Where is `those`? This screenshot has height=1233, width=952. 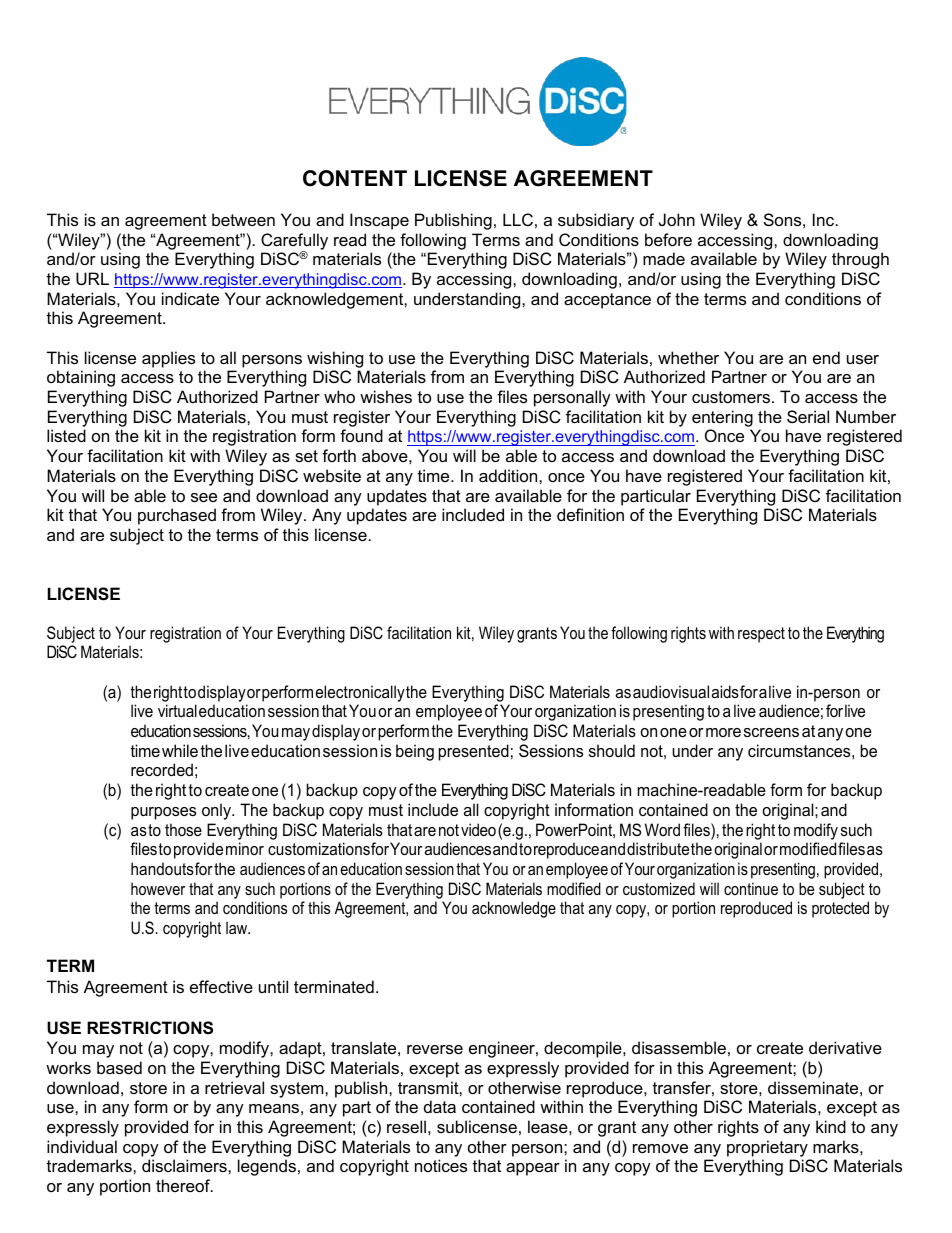 those is located at coordinates (183, 829).
